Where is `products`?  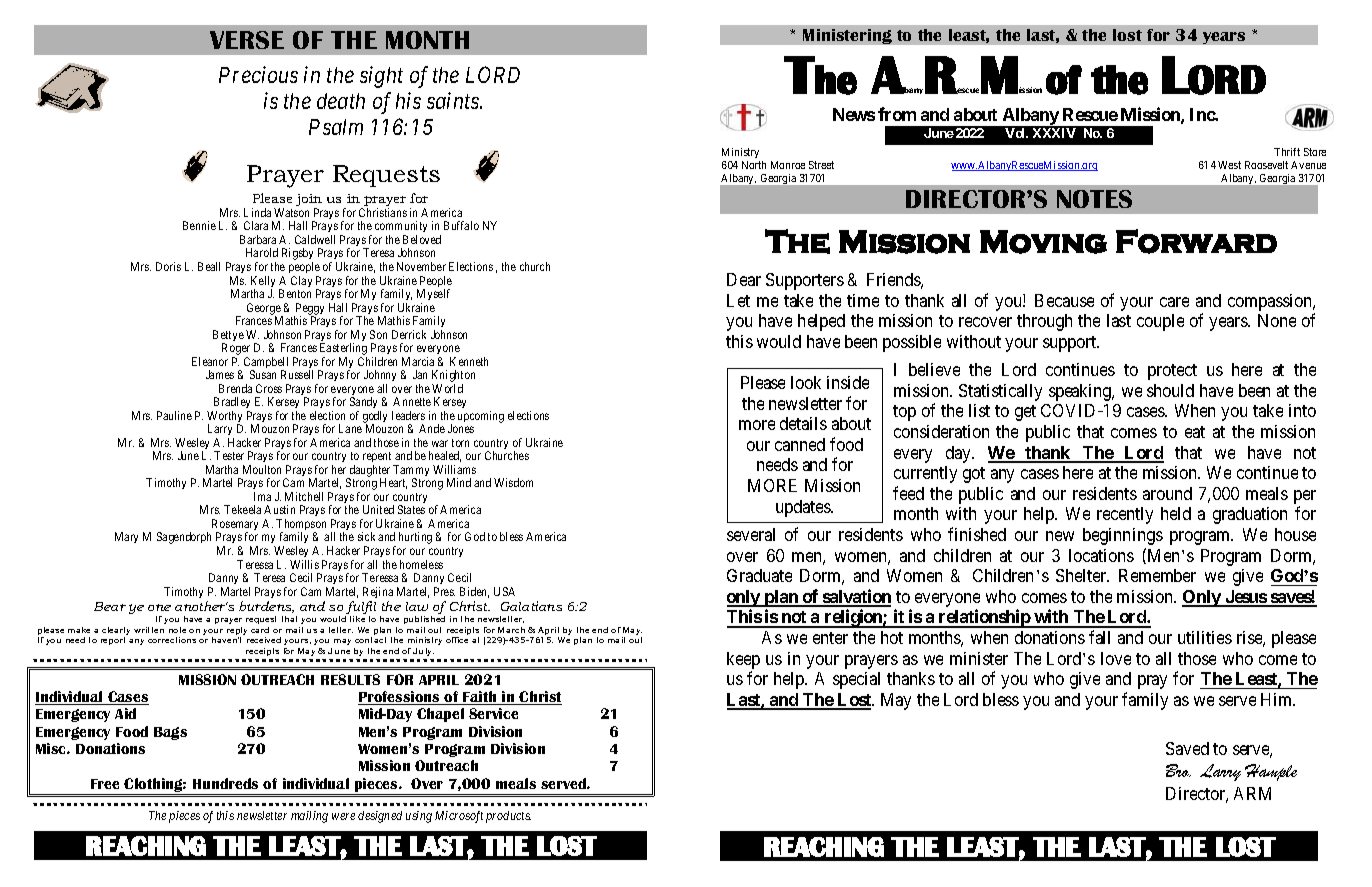
products is located at coordinates (508, 817).
